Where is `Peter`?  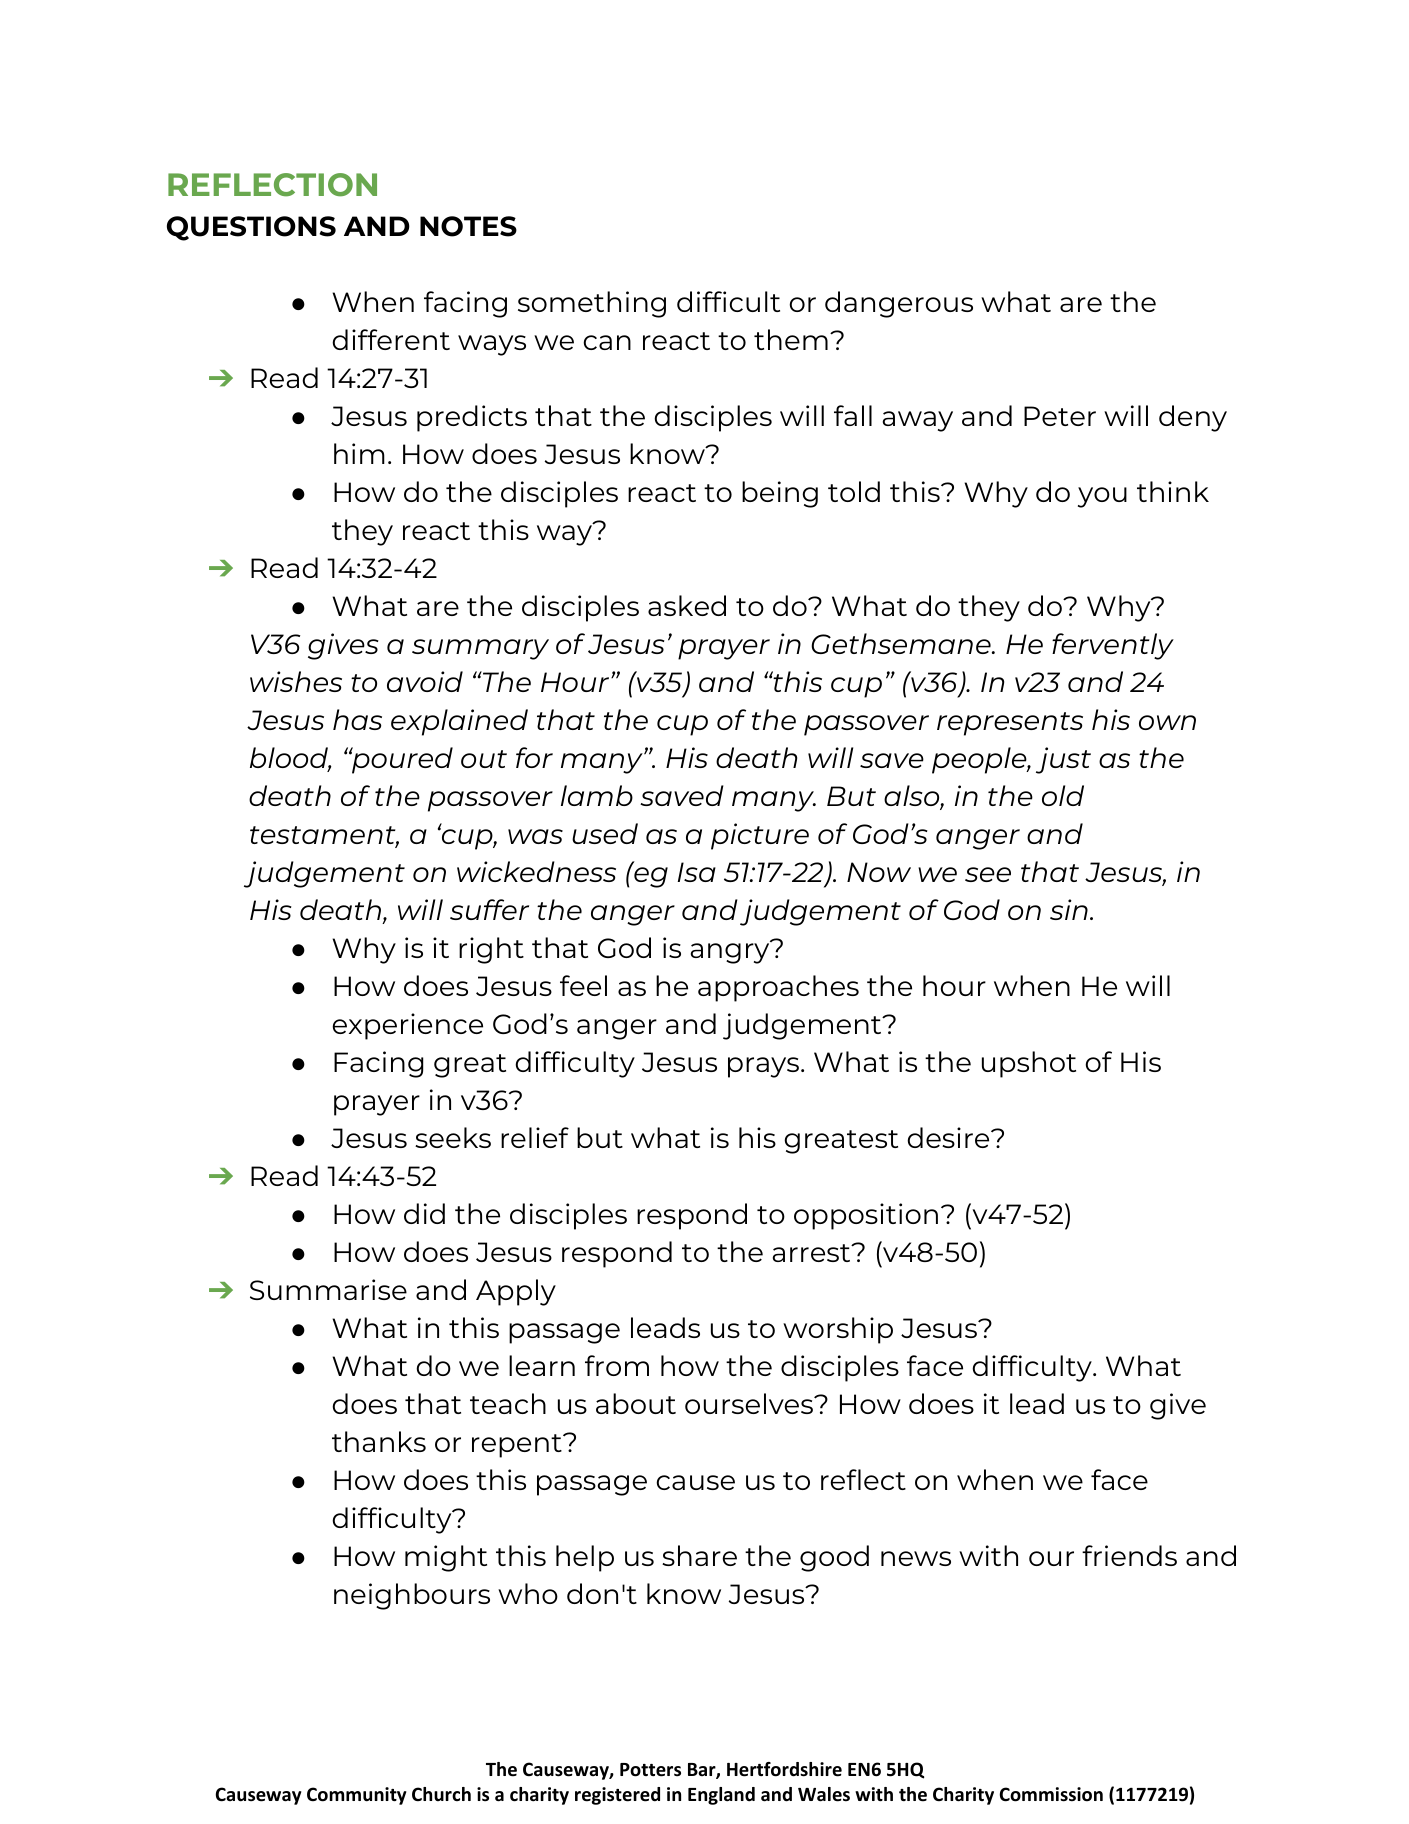 Peter is located at coordinates (1060, 416).
